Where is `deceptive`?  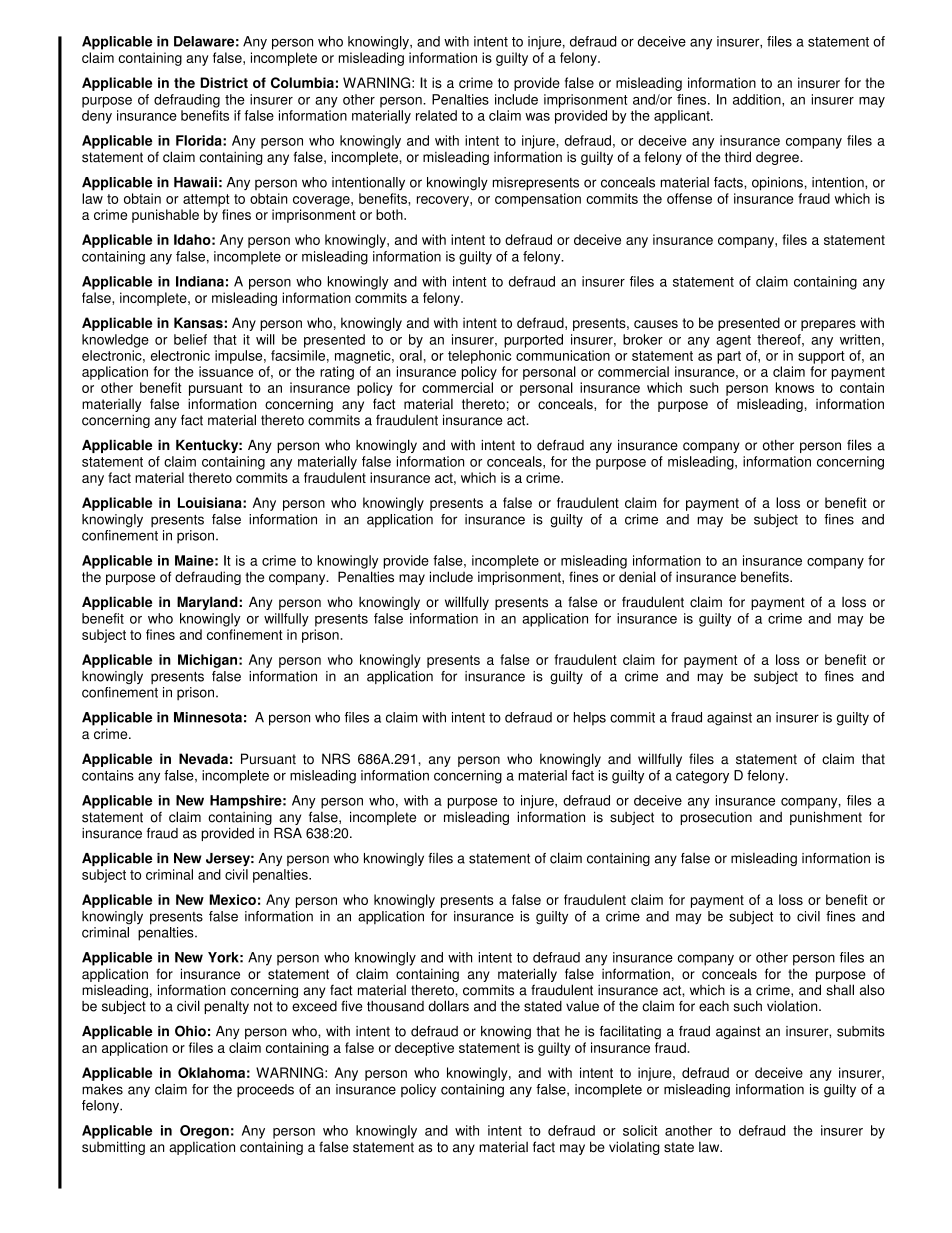 deceptive is located at coordinates (424, 1049).
